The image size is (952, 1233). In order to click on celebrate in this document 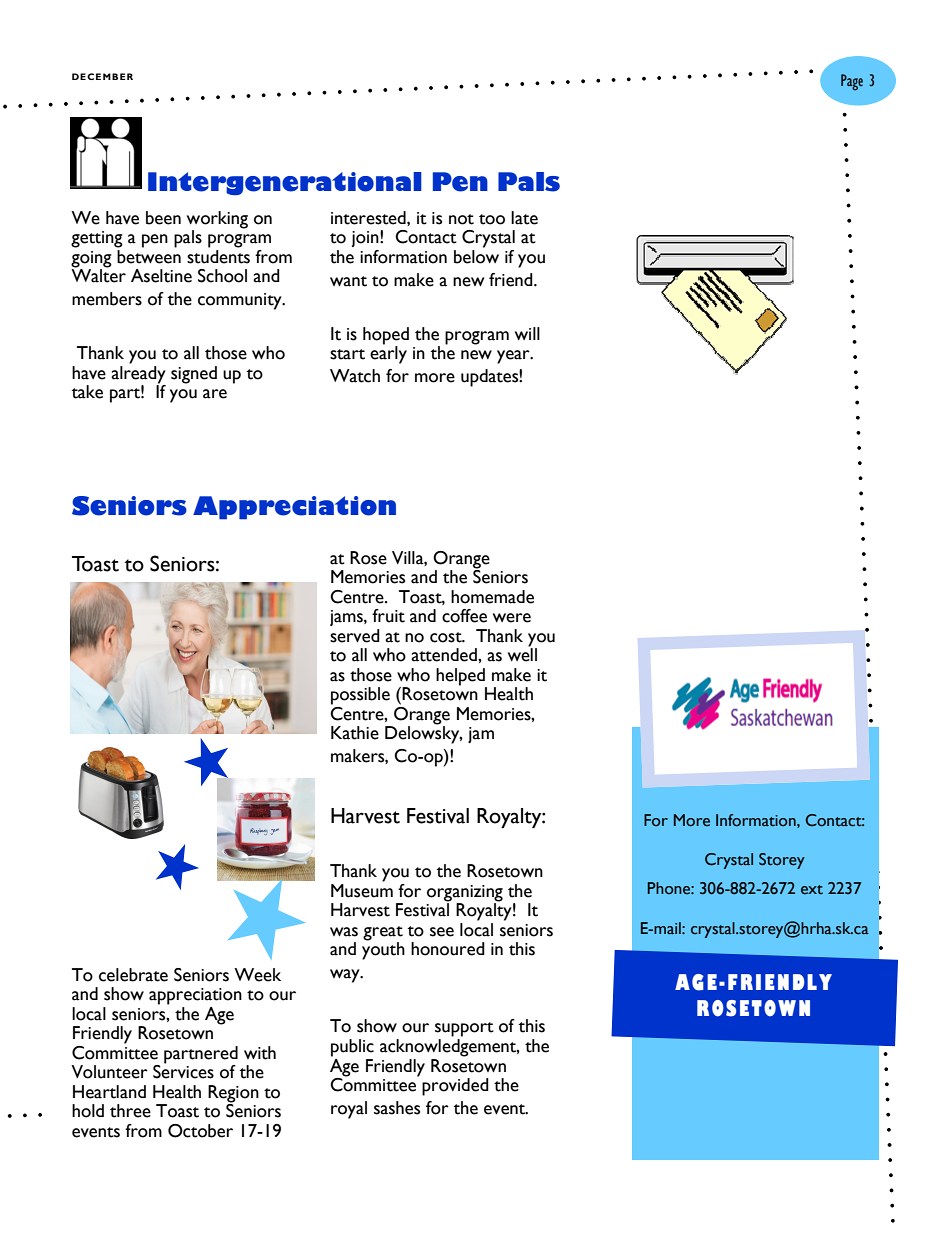, I will do `click(133, 975)`.
